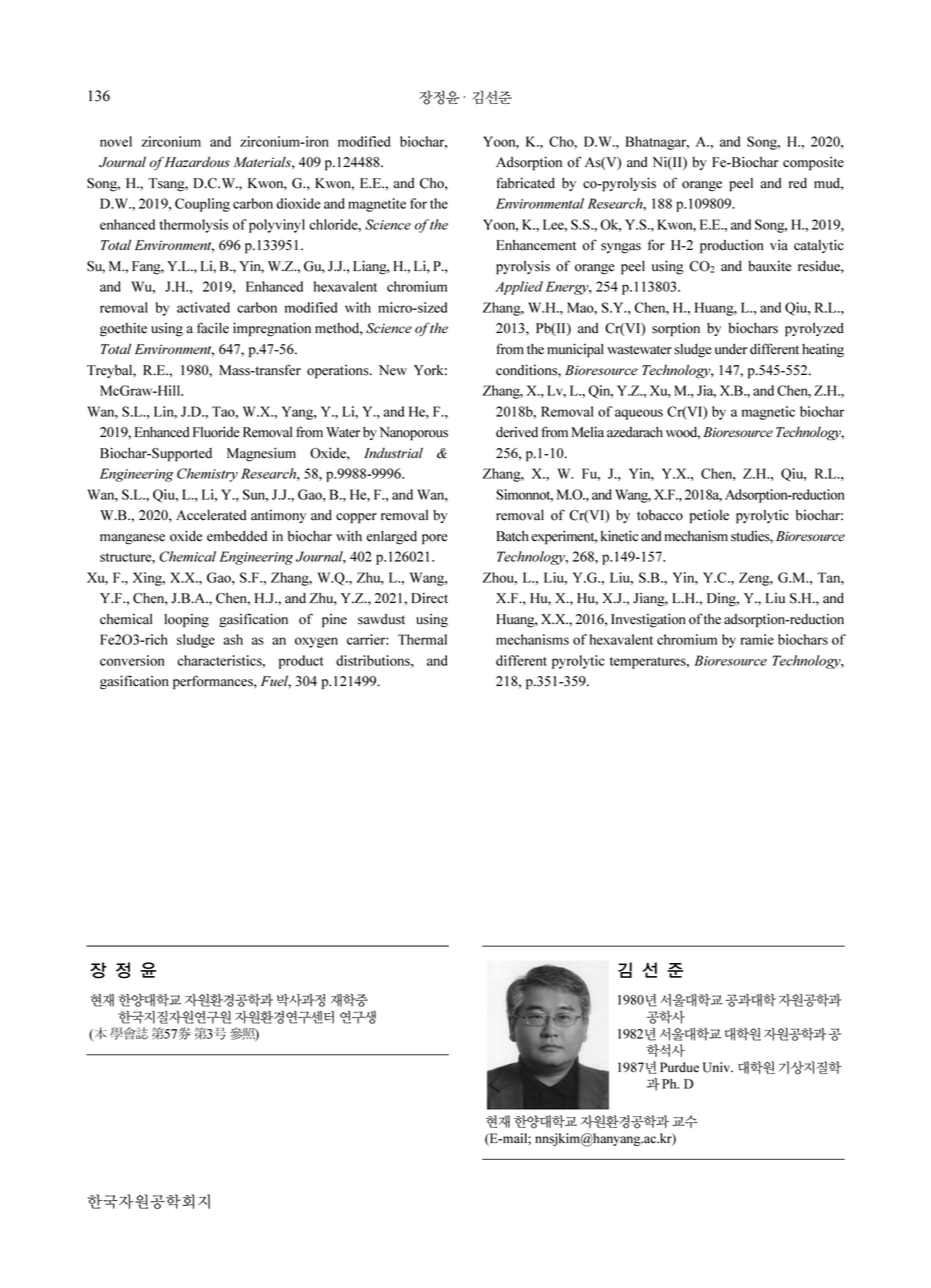 Image resolution: width=931 pixels, height=1288 pixels. What do you see at coordinates (197, 161) in the document?
I see `Hazardous` at bounding box center [197, 161].
